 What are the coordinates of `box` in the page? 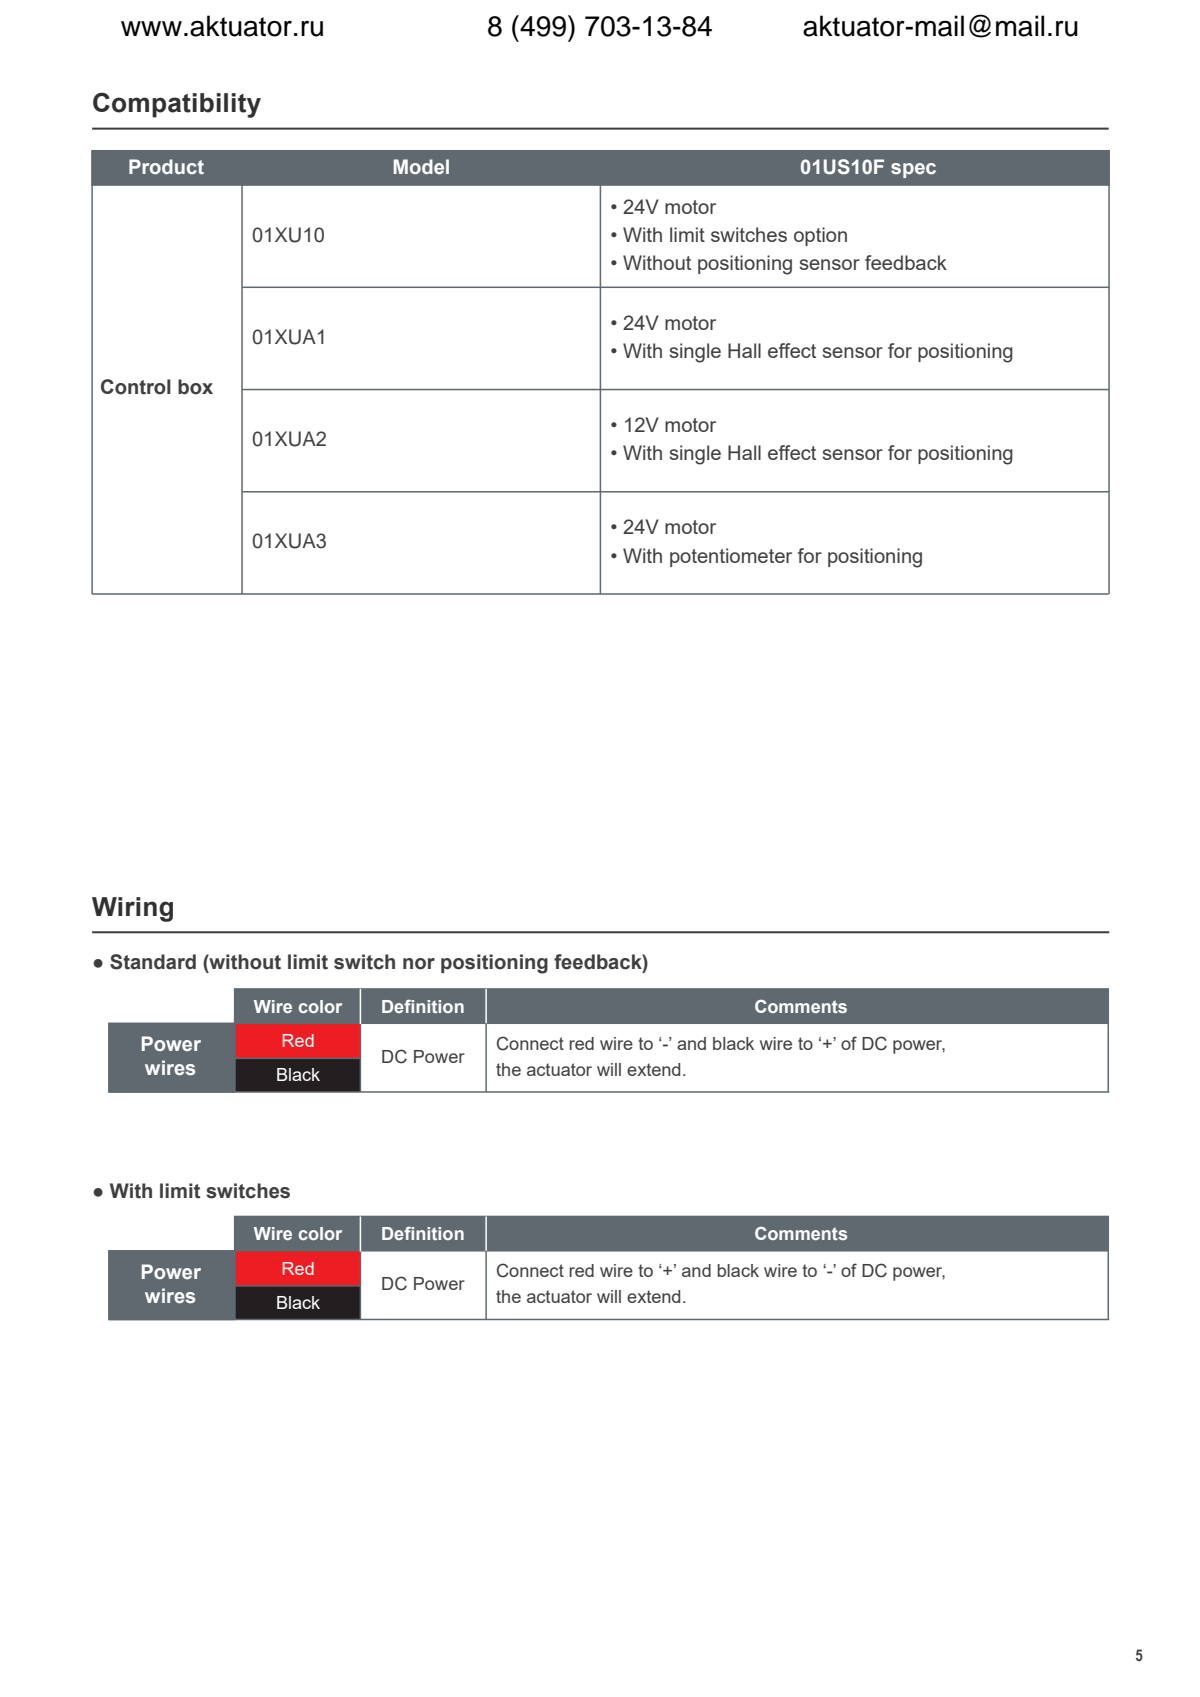 It's located at (195, 387).
